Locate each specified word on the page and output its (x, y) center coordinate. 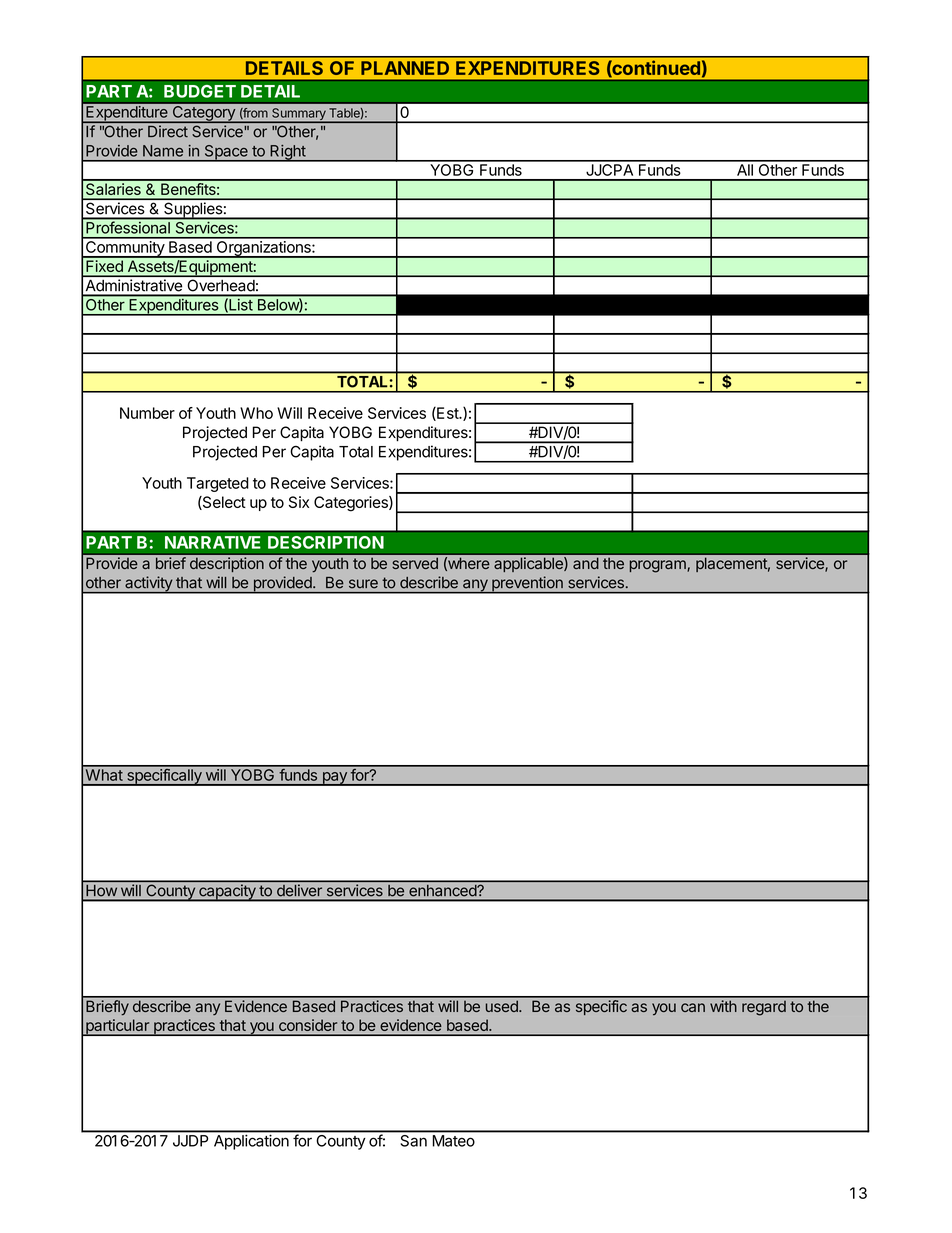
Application (251, 1142)
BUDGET (200, 91)
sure (363, 584)
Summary (299, 115)
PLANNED (405, 68)
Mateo (454, 1141)
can (693, 1007)
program (659, 566)
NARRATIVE (213, 542)
